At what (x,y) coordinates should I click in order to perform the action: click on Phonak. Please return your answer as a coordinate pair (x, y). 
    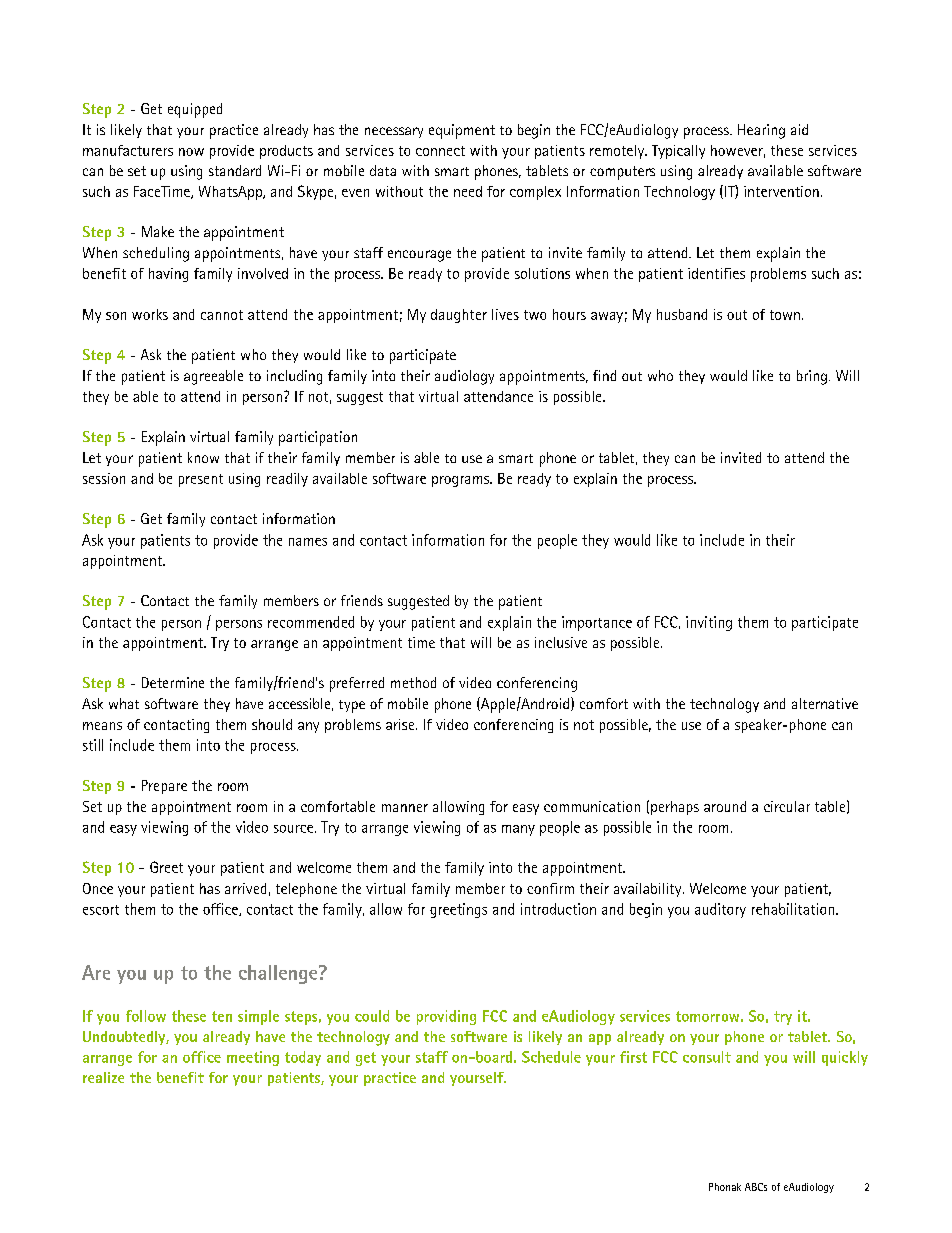
    Looking at the image, I should click on (725, 1187).
